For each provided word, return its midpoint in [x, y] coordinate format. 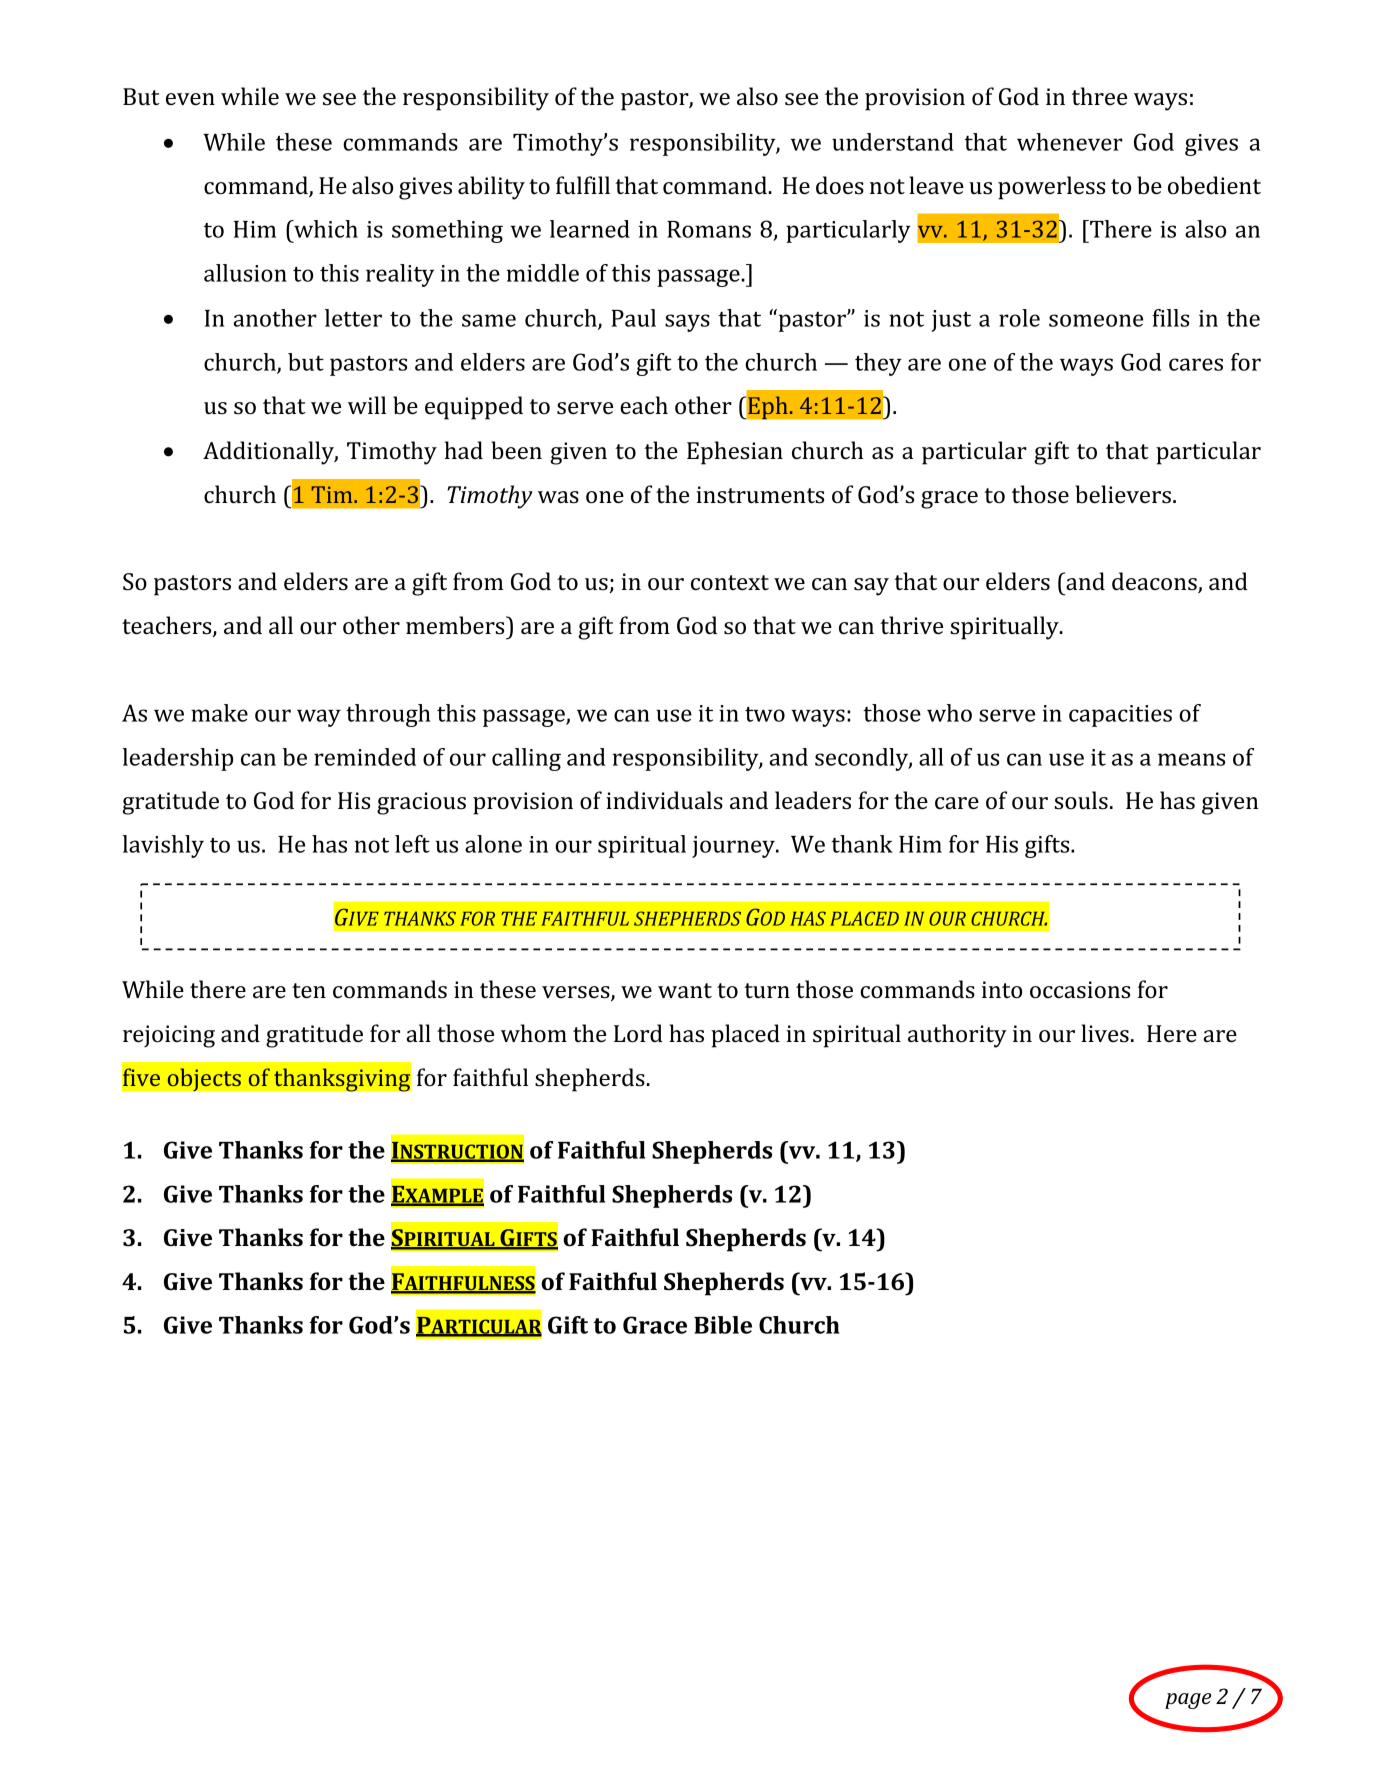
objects [204, 1079]
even [190, 99]
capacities [1120, 716]
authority [957, 1036]
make [219, 713]
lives [1105, 1033]
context [730, 583]
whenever [1070, 142]
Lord [638, 1033]
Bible [723, 1325]
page [1188, 1701]
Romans [709, 229]
